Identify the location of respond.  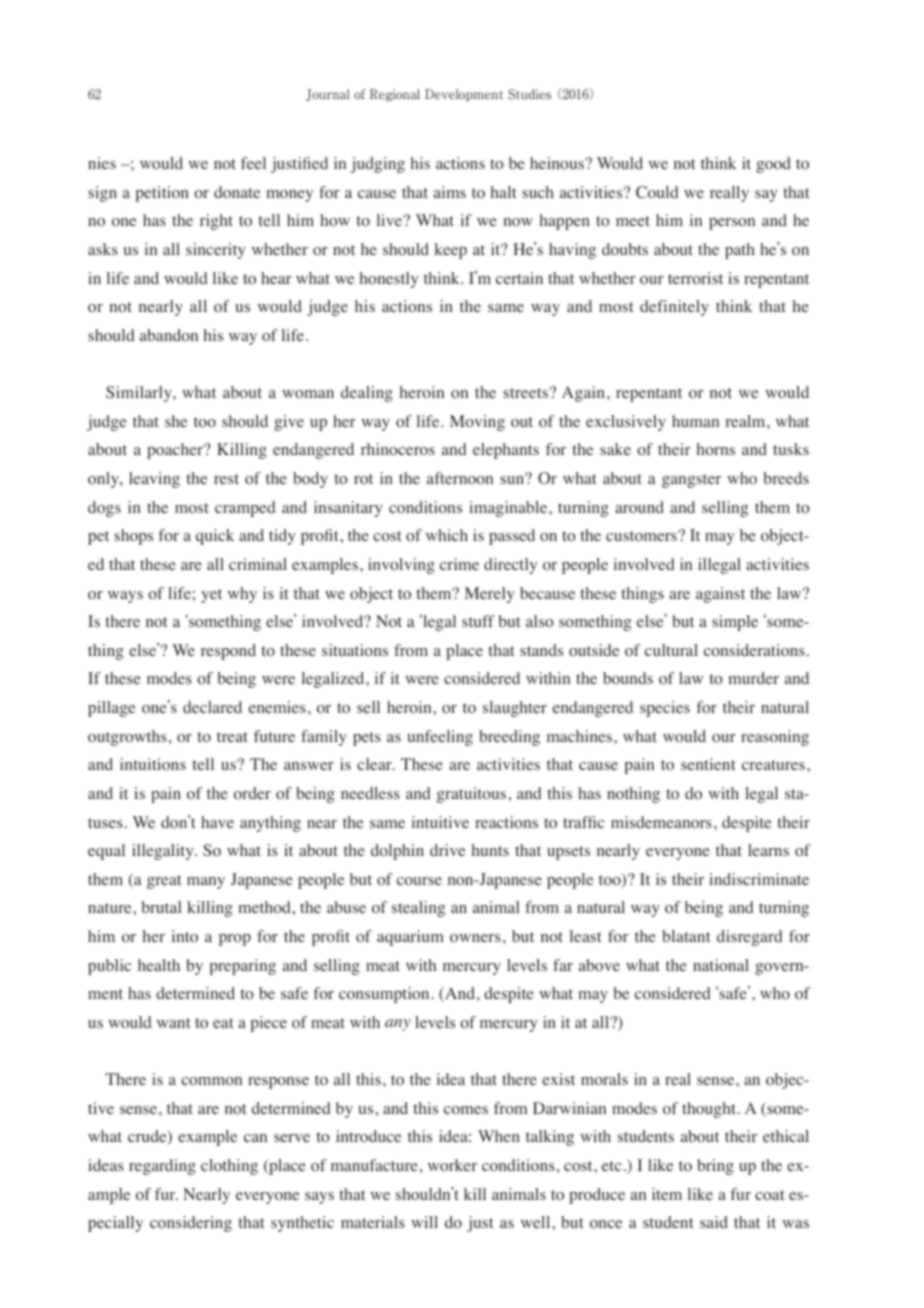
(228, 652).
